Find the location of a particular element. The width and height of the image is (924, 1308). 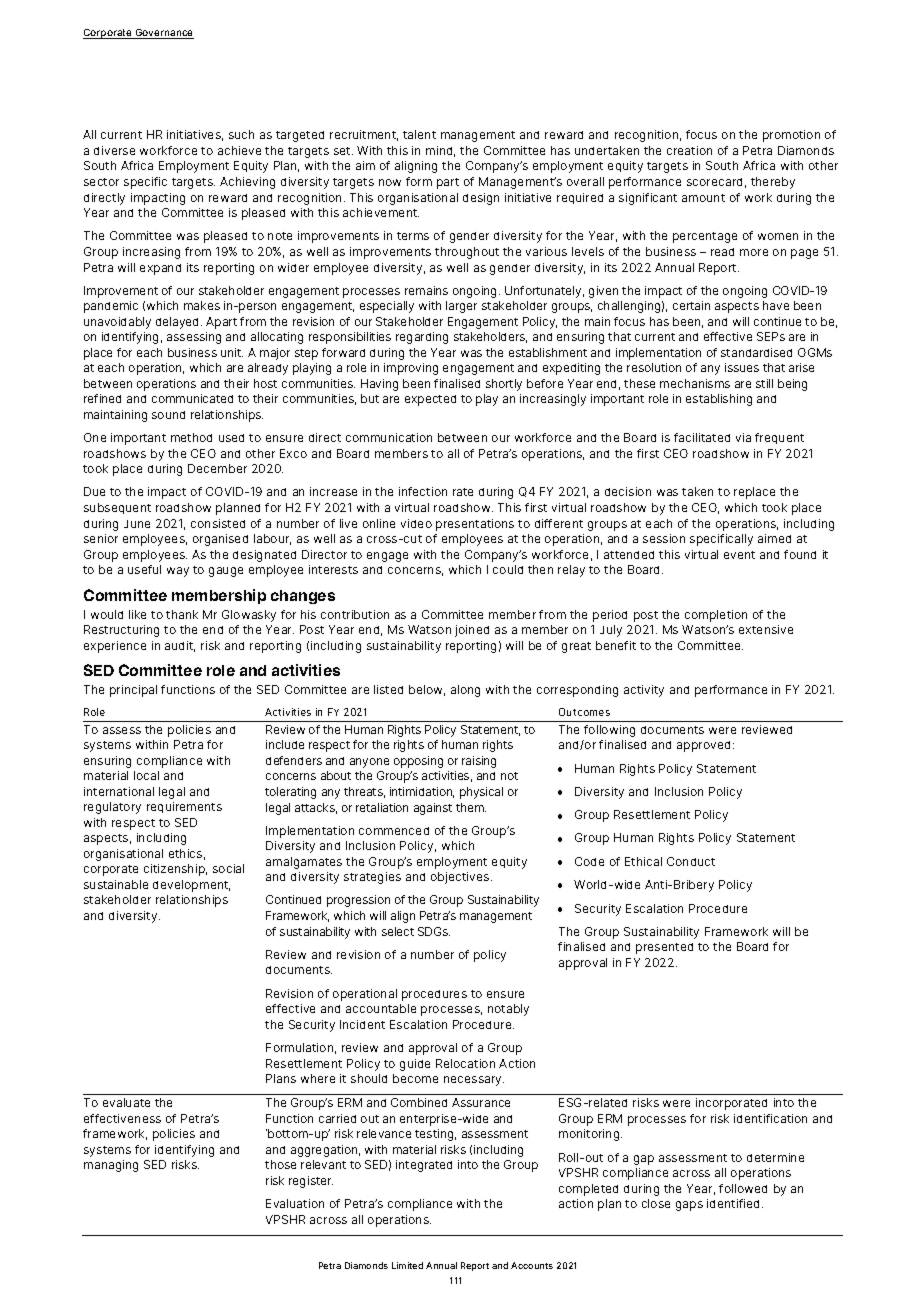

managing is located at coordinates (111, 1166).
